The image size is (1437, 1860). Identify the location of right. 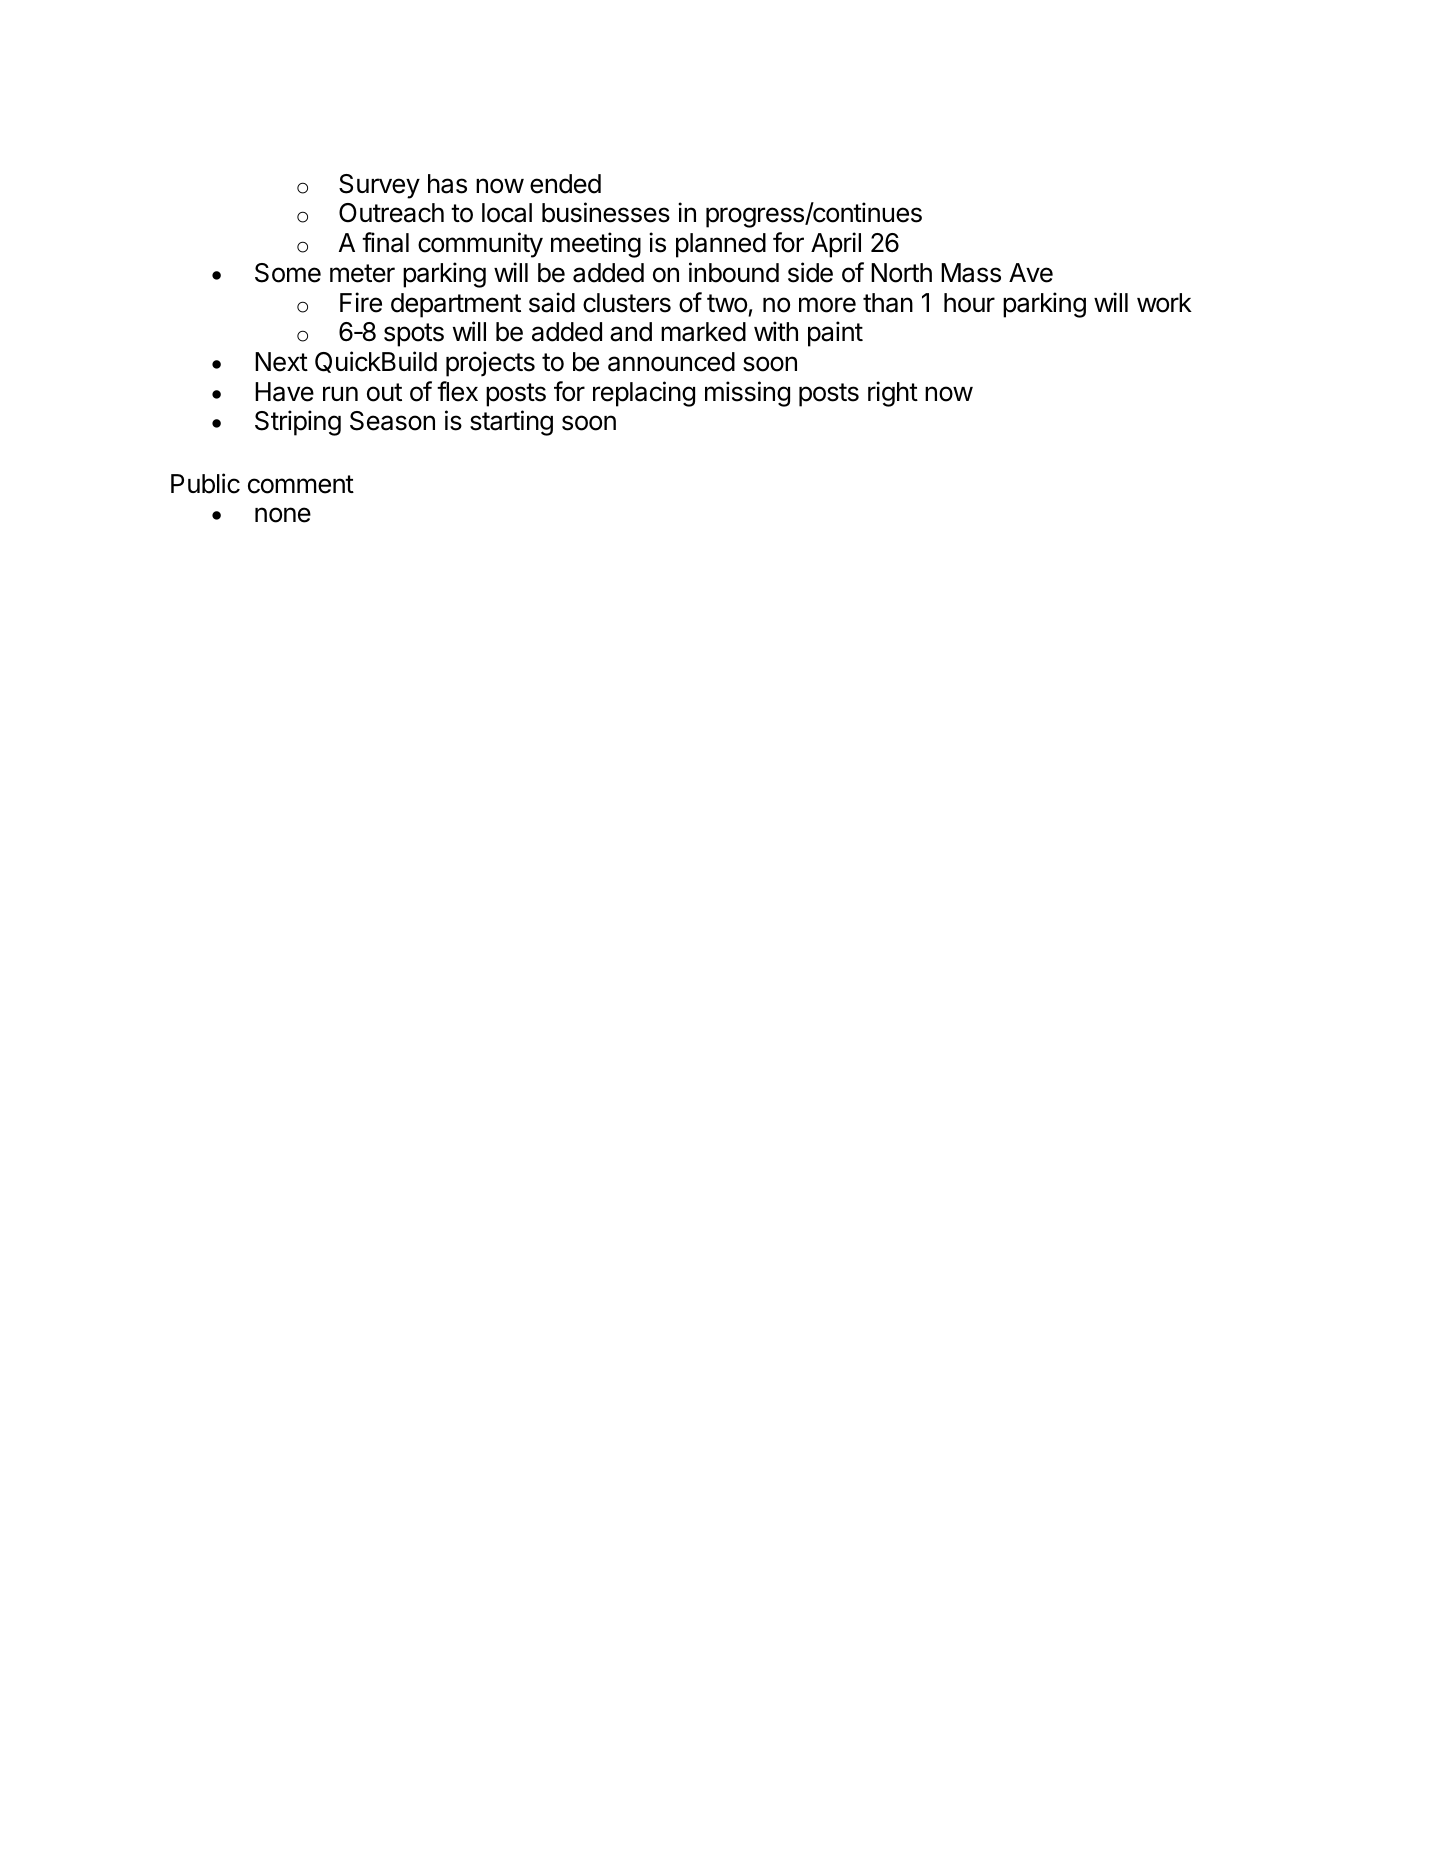
(893, 394).
